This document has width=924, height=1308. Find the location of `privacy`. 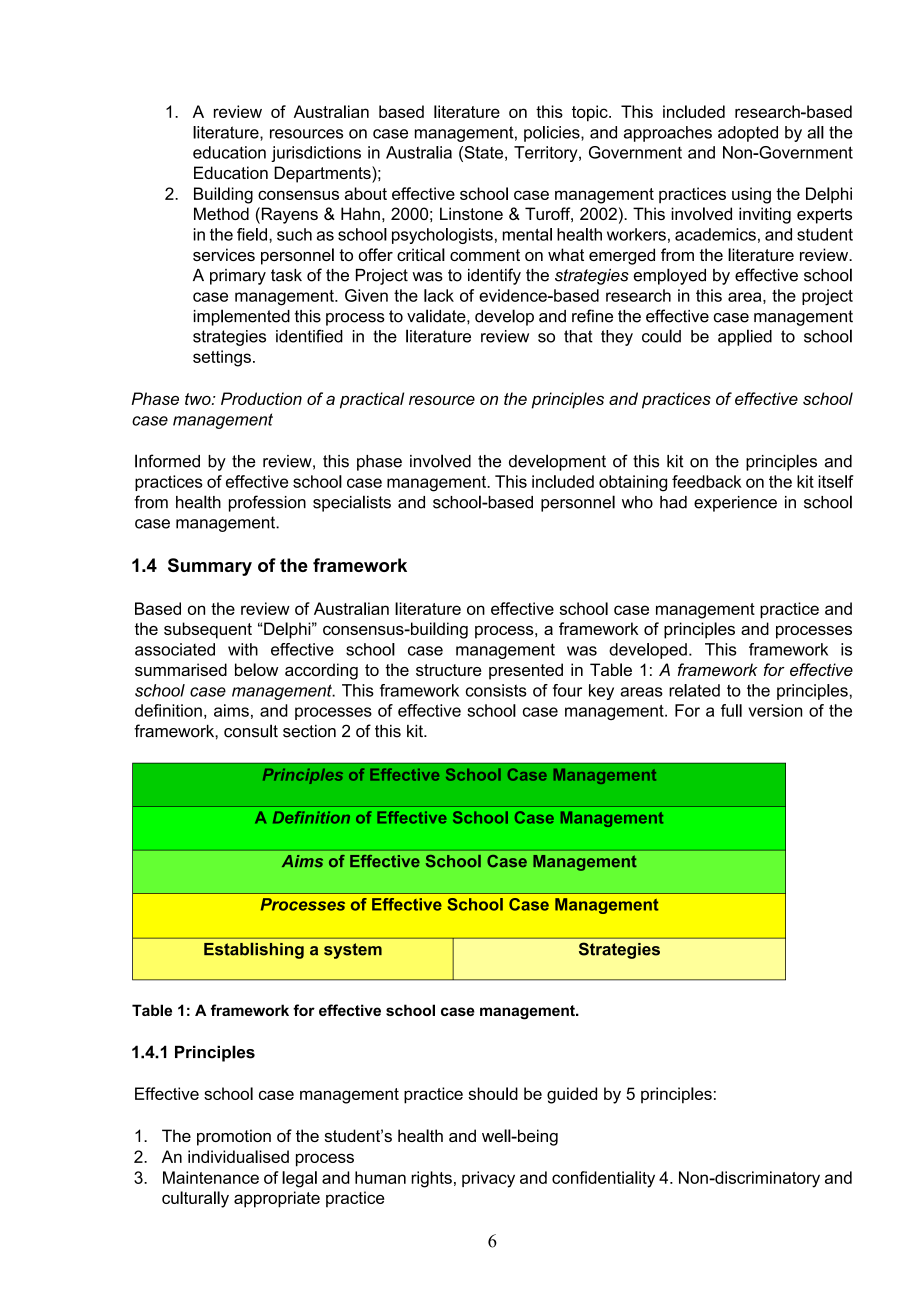

privacy is located at coordinates (488, 1179).
